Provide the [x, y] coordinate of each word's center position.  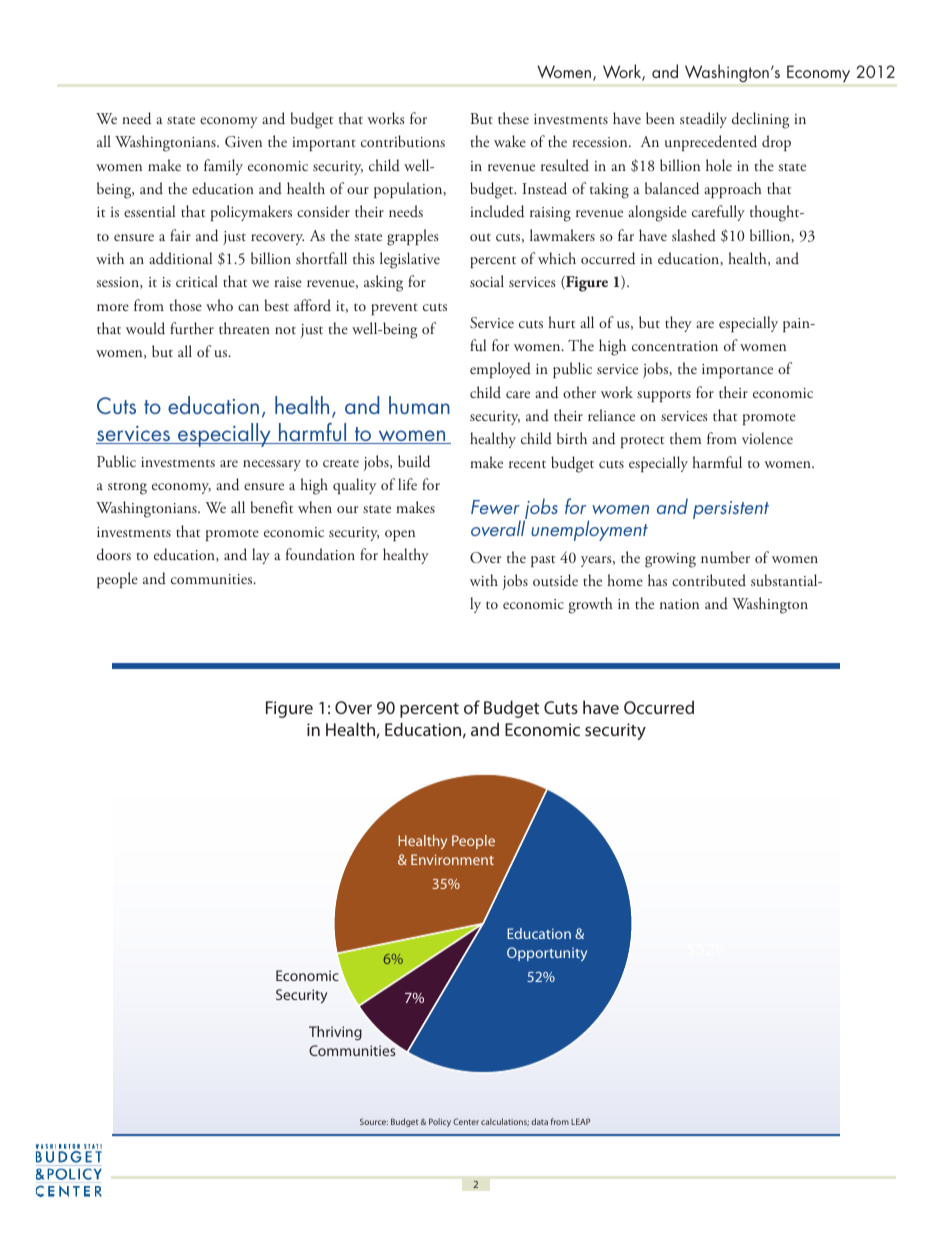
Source [374, 1121]
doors [114, 554]
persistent [731, 510]
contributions [403, 141]
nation [679, 604]
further [192, 328]
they [678, 324]
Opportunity [547, 954]
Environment [452, 859]
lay [261, 556]
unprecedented [711, 143]
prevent [394, 309]
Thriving [335, 1033]
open [400, 535]
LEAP [581, 1121]
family [223, 167]
